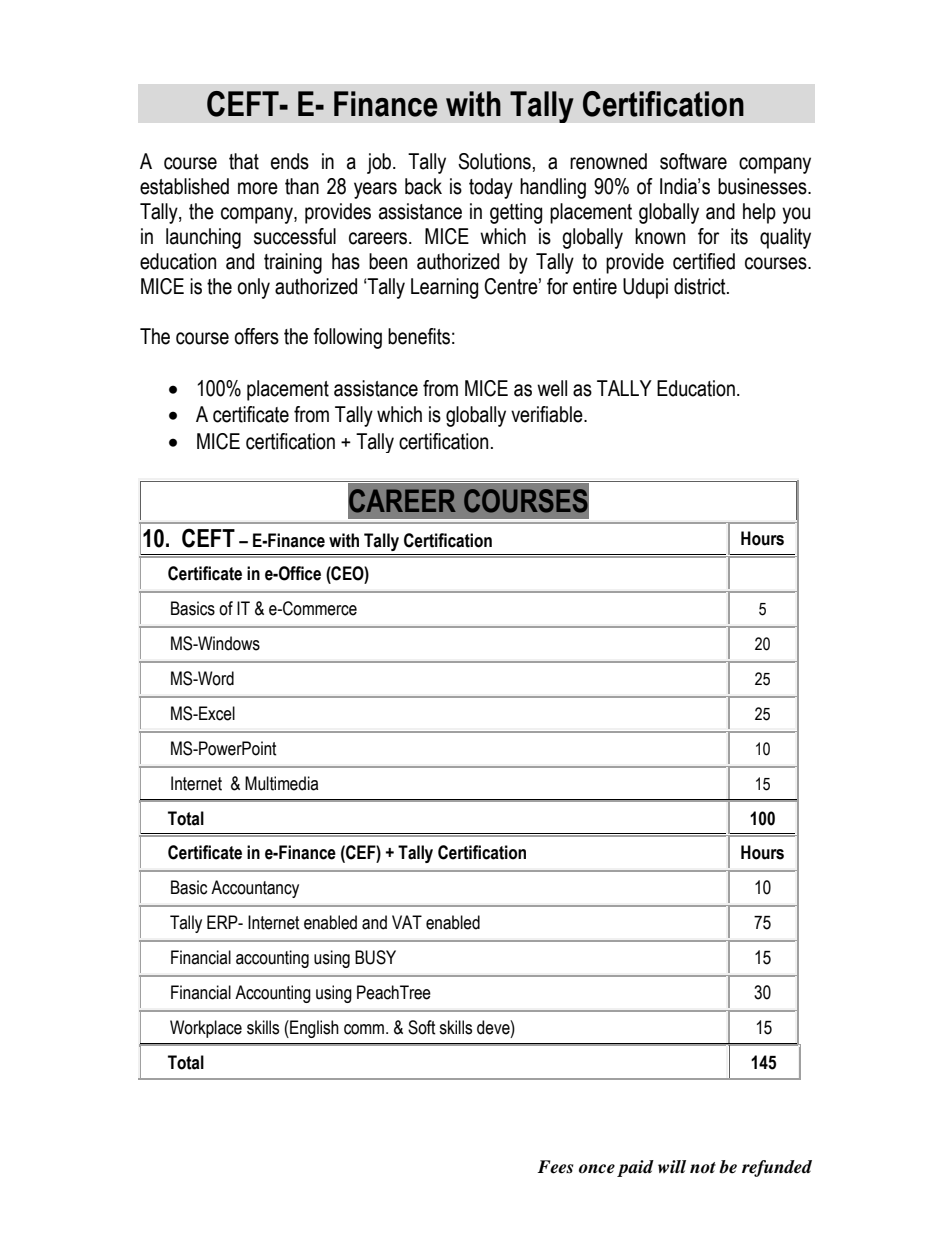 The height and width of the document is (1233, 952). I want to click on today, so click(491, 188).
